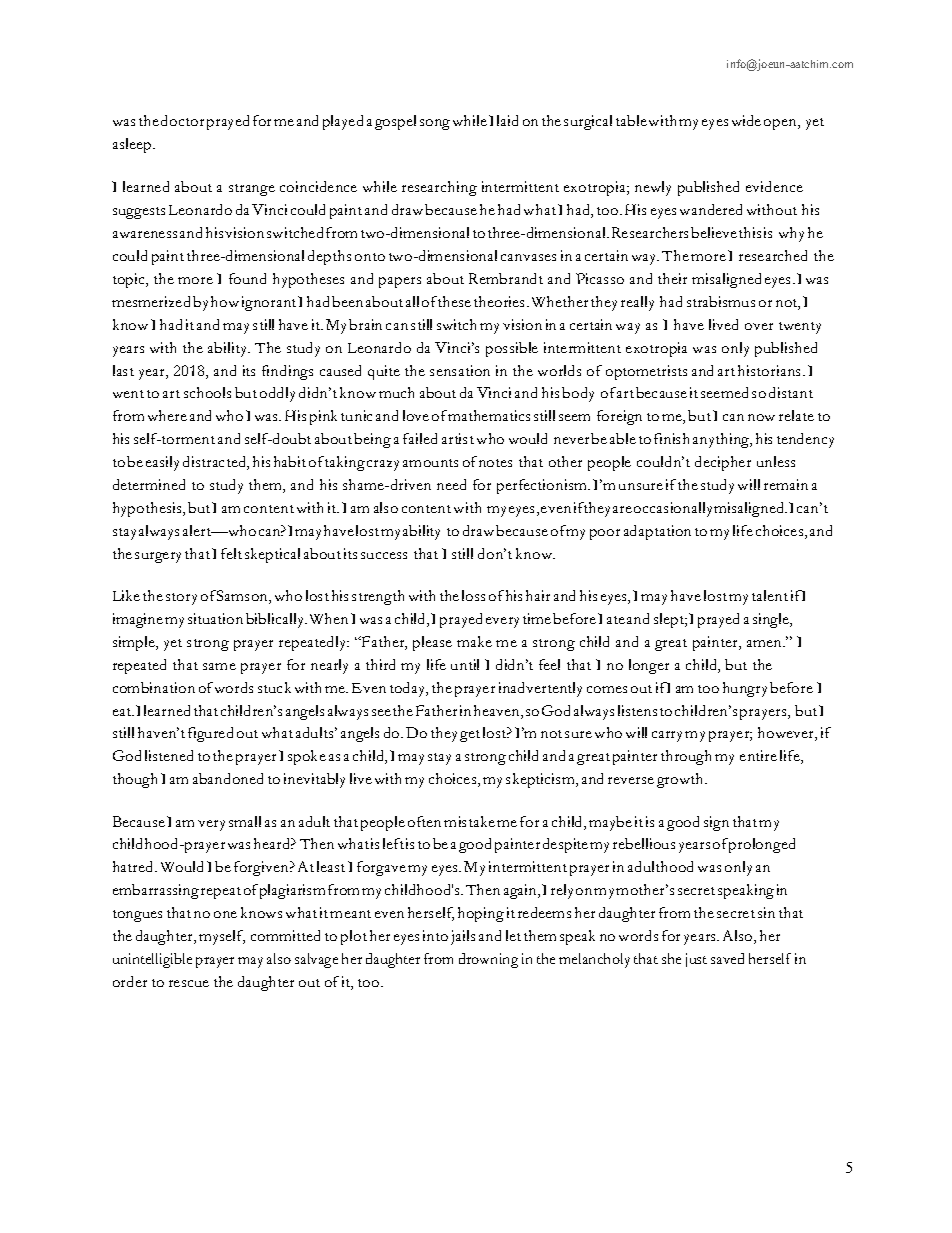 This image has width=952, height=1233. Describe the element at coordinates (653, 188) in the image. I see `newly` at that location.
